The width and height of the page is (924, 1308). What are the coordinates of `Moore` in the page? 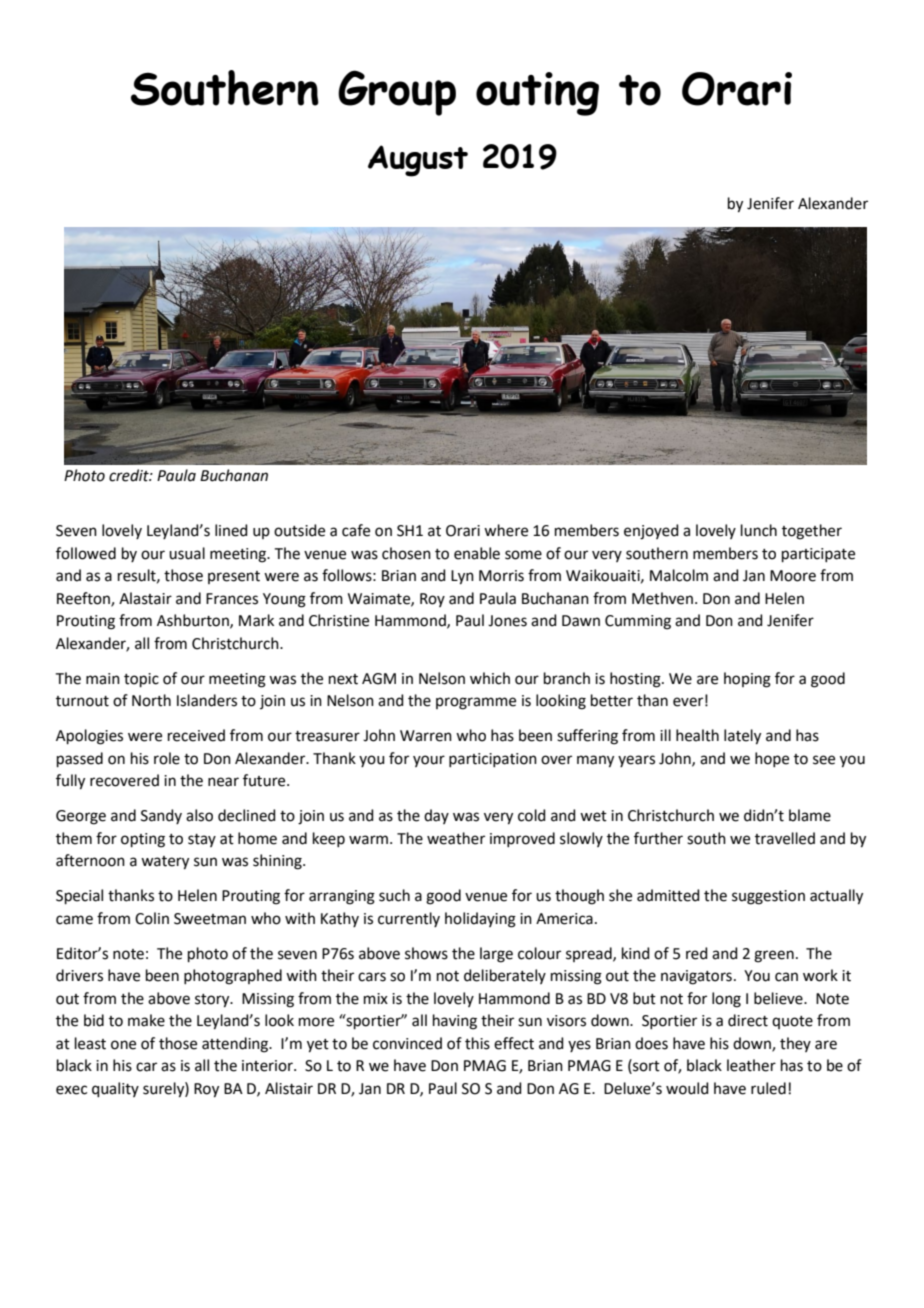 It's located at (793, 576).
